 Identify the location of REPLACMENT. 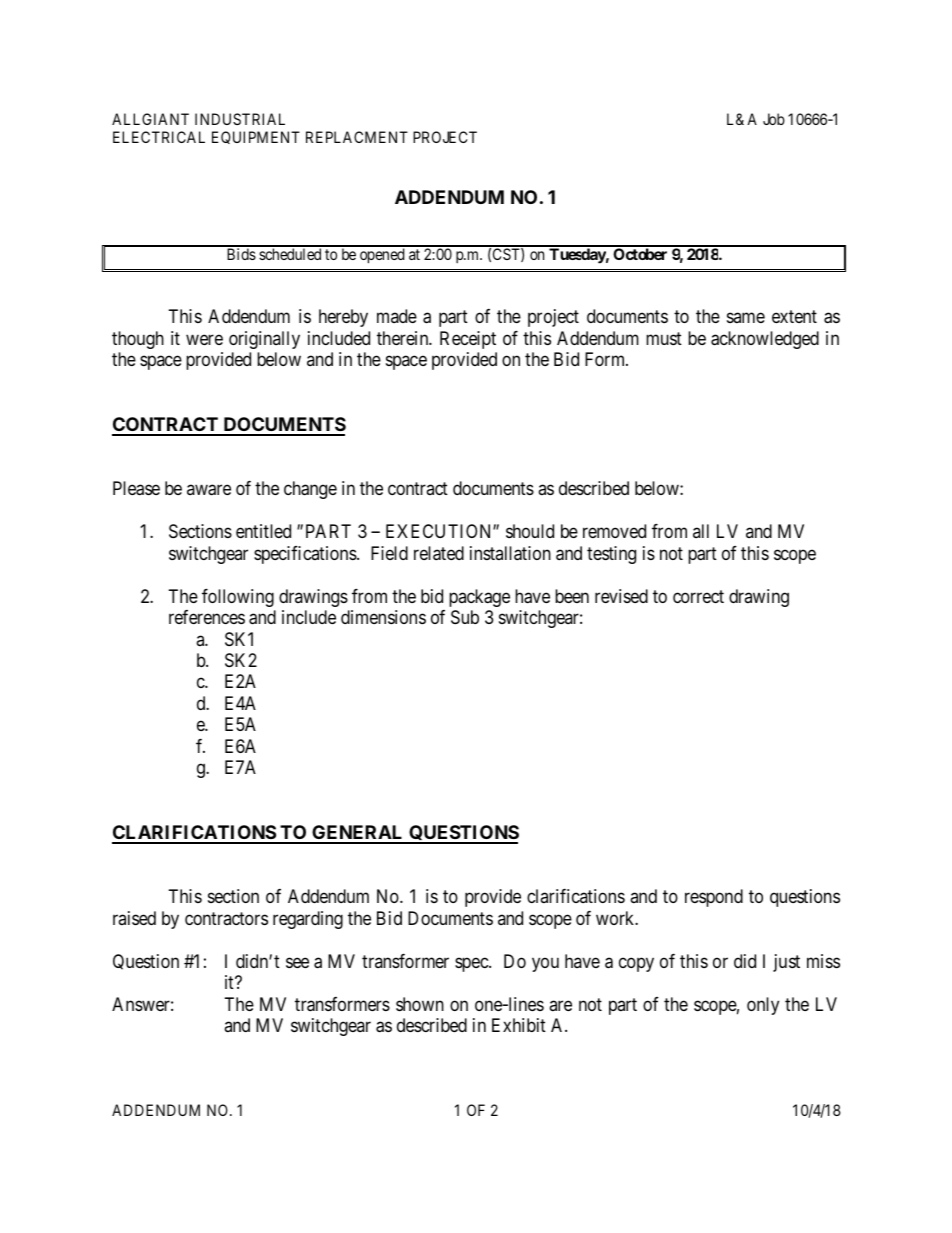
(357, 137).
